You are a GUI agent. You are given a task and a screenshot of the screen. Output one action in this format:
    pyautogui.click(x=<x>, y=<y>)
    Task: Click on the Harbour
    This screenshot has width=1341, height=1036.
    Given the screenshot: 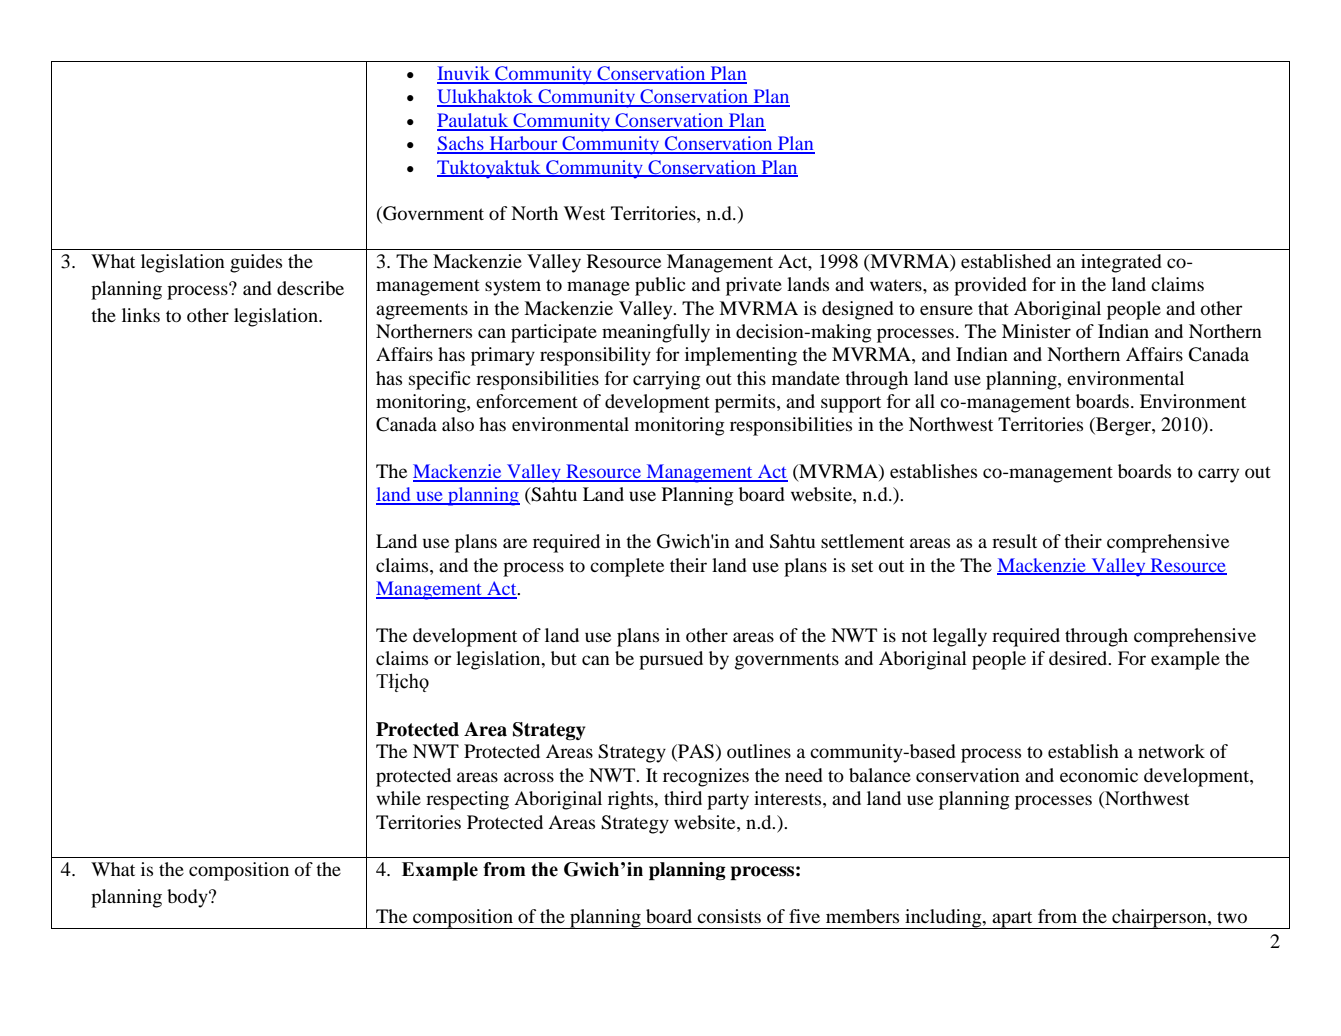 What is the action you would take?
    pyautogui.click(x=523, y=144)
